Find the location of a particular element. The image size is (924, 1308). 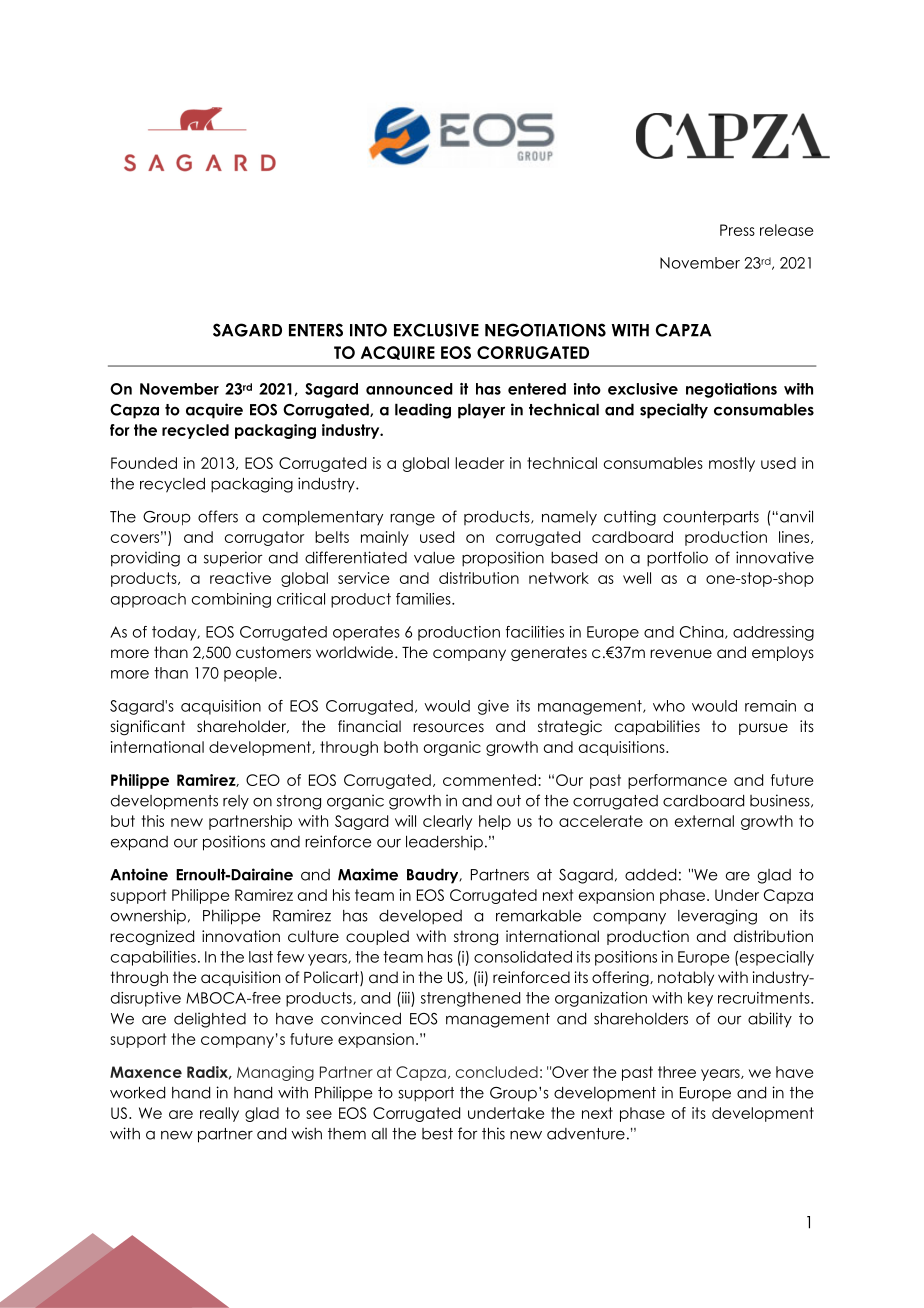

best is located at coordinates (437, 1134).
